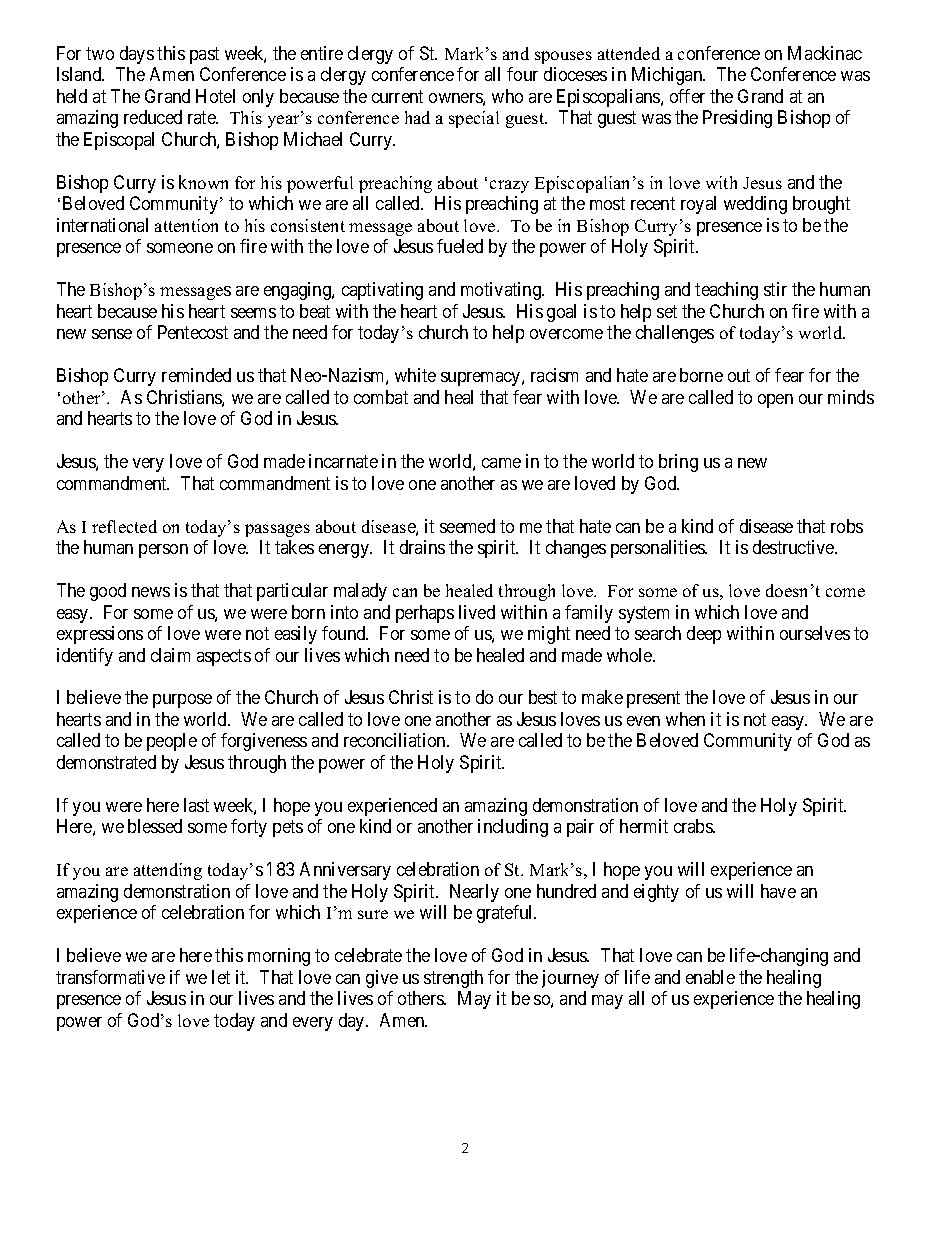  Describe the element at coordinates (415, 375) in the screenshot. I see `white` at that location.
